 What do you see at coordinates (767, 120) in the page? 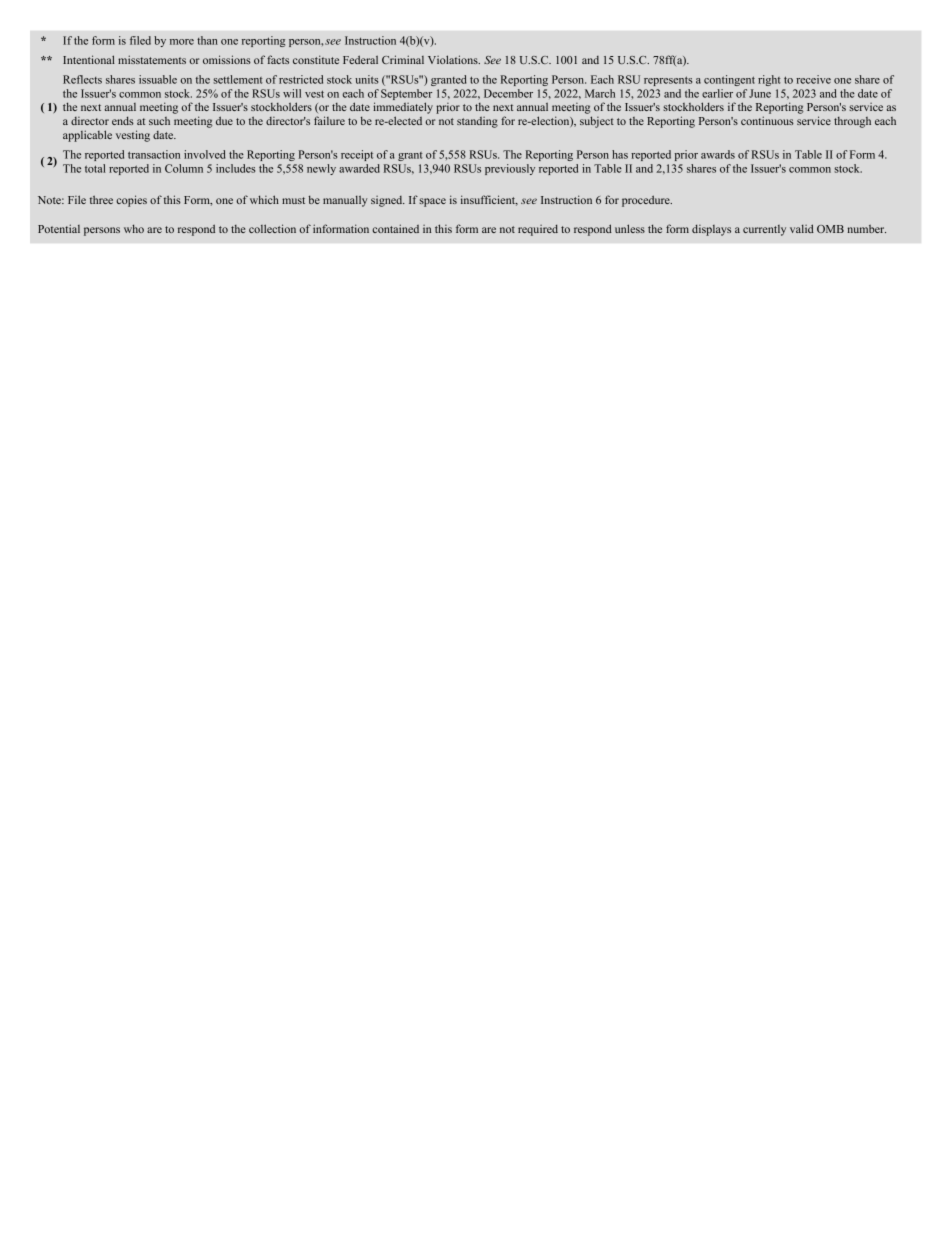
I see `continuous` at bounding box center [767, 120].
